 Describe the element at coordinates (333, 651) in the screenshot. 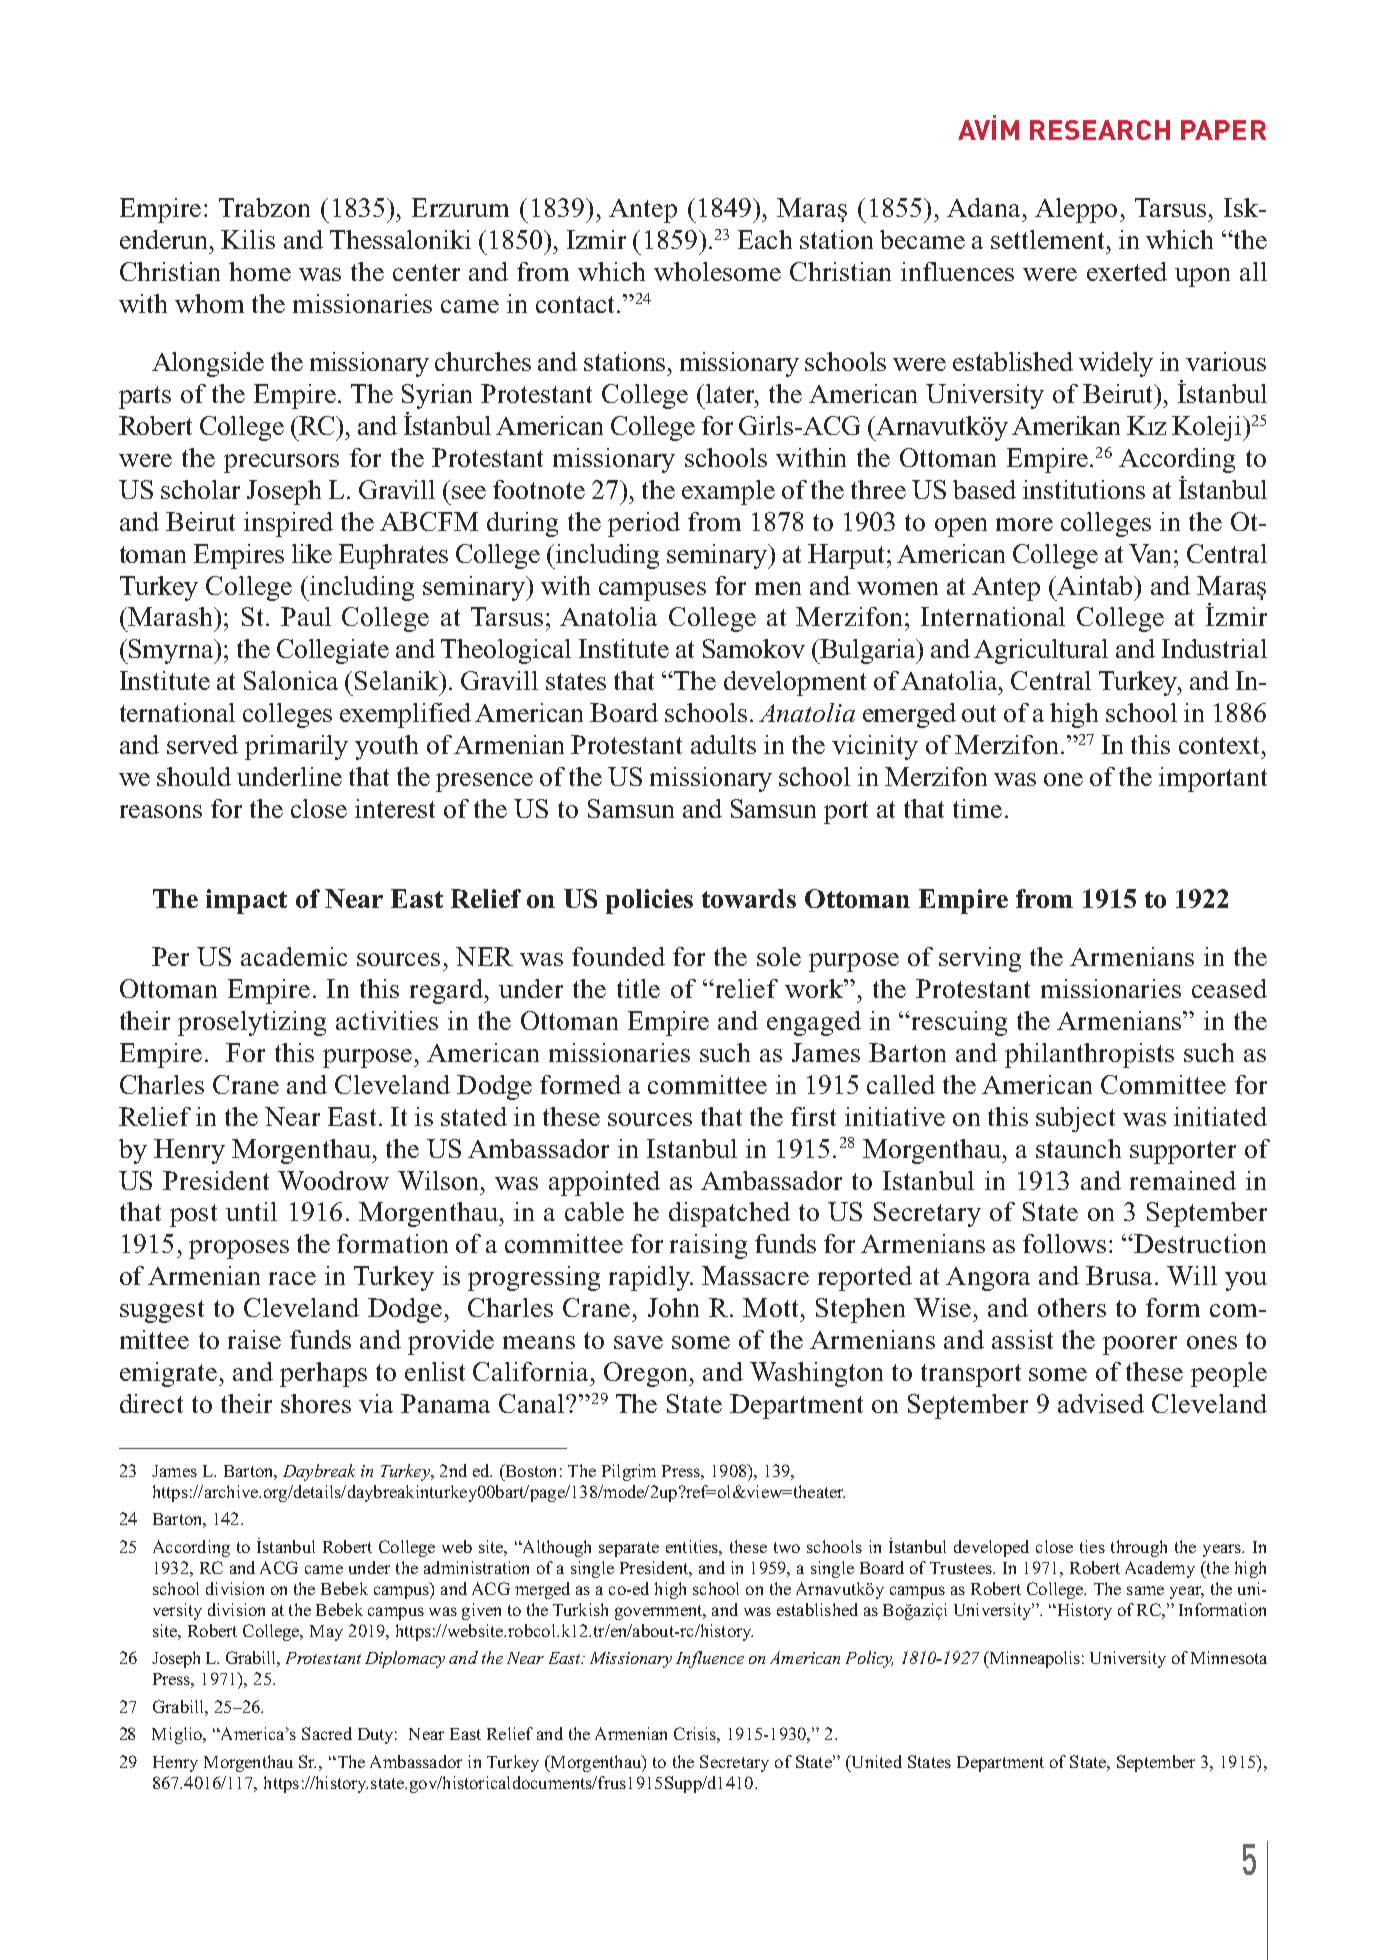

I see `Collegiate` at that location.
